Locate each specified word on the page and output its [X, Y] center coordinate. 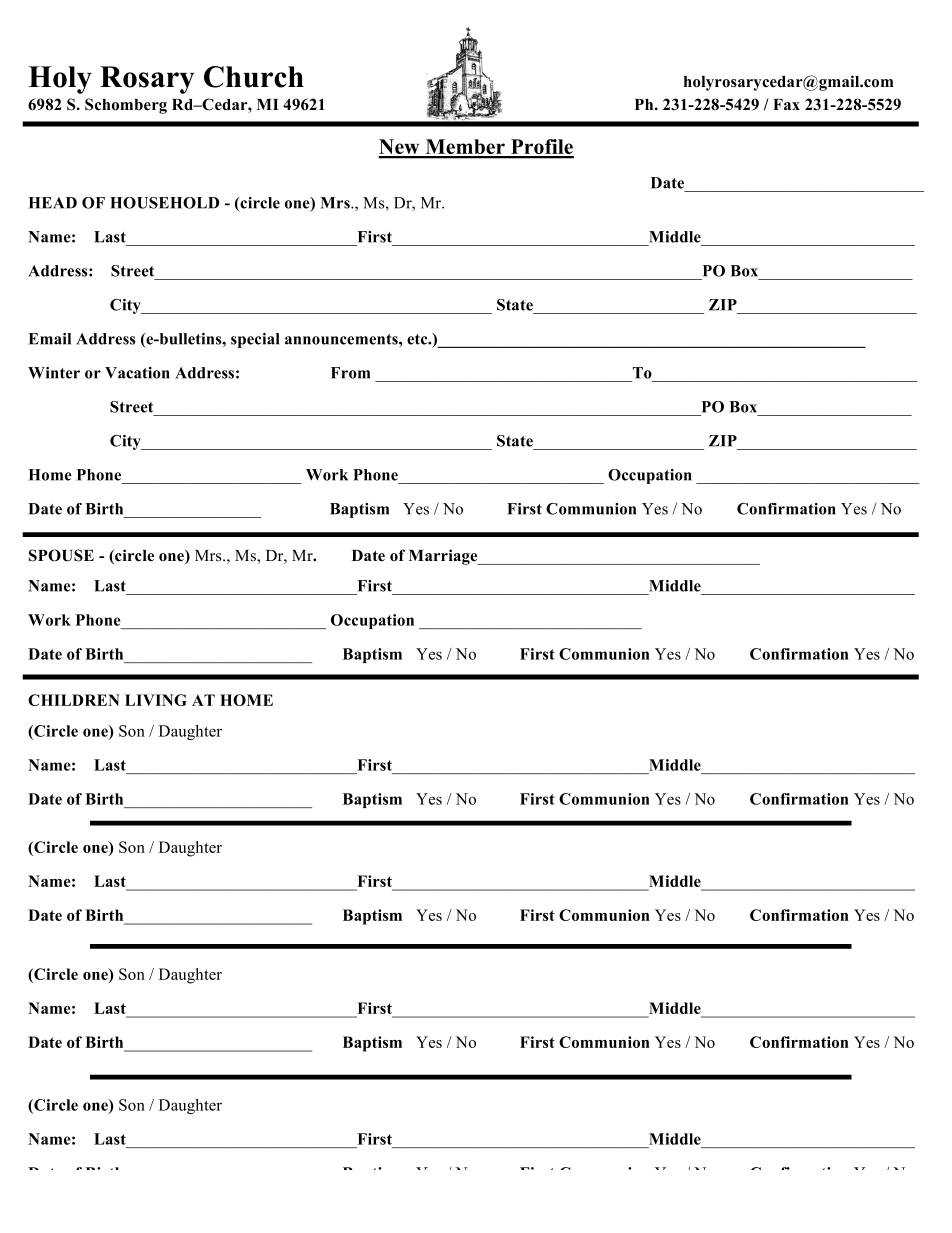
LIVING [156, 700]
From [350, 373]
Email [49, 339]
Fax [786, 104]
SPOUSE [61, 555]
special [255, 340]
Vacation [137, 373]
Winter [54, 373]
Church [254, 77]
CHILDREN [74, 700]
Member [465, 148]
